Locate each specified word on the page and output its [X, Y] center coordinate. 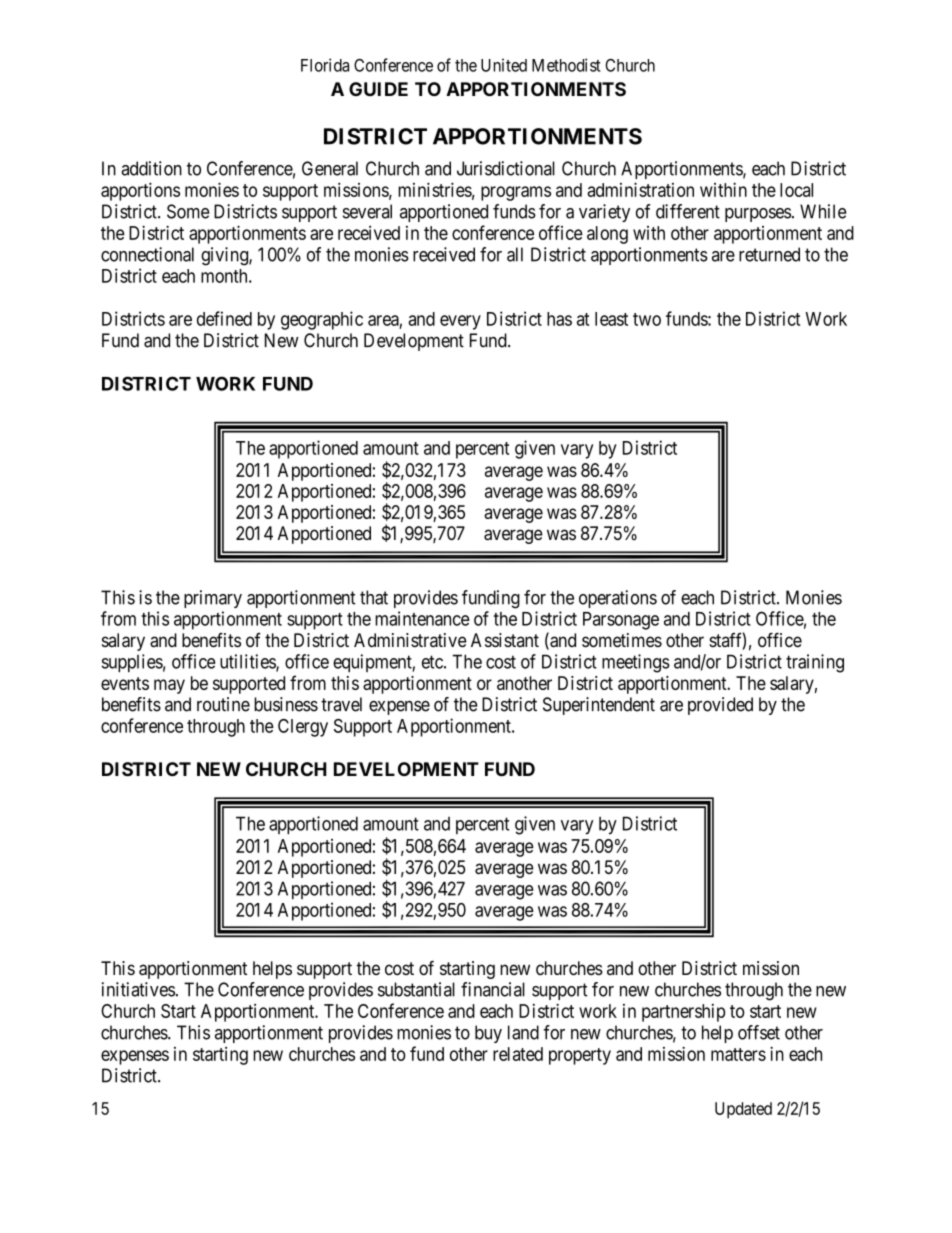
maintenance [422, 618]
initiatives [138, 989]
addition [151, 168]
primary [213, 599]
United [504, 65]
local [796, 190]
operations [618, 599]
